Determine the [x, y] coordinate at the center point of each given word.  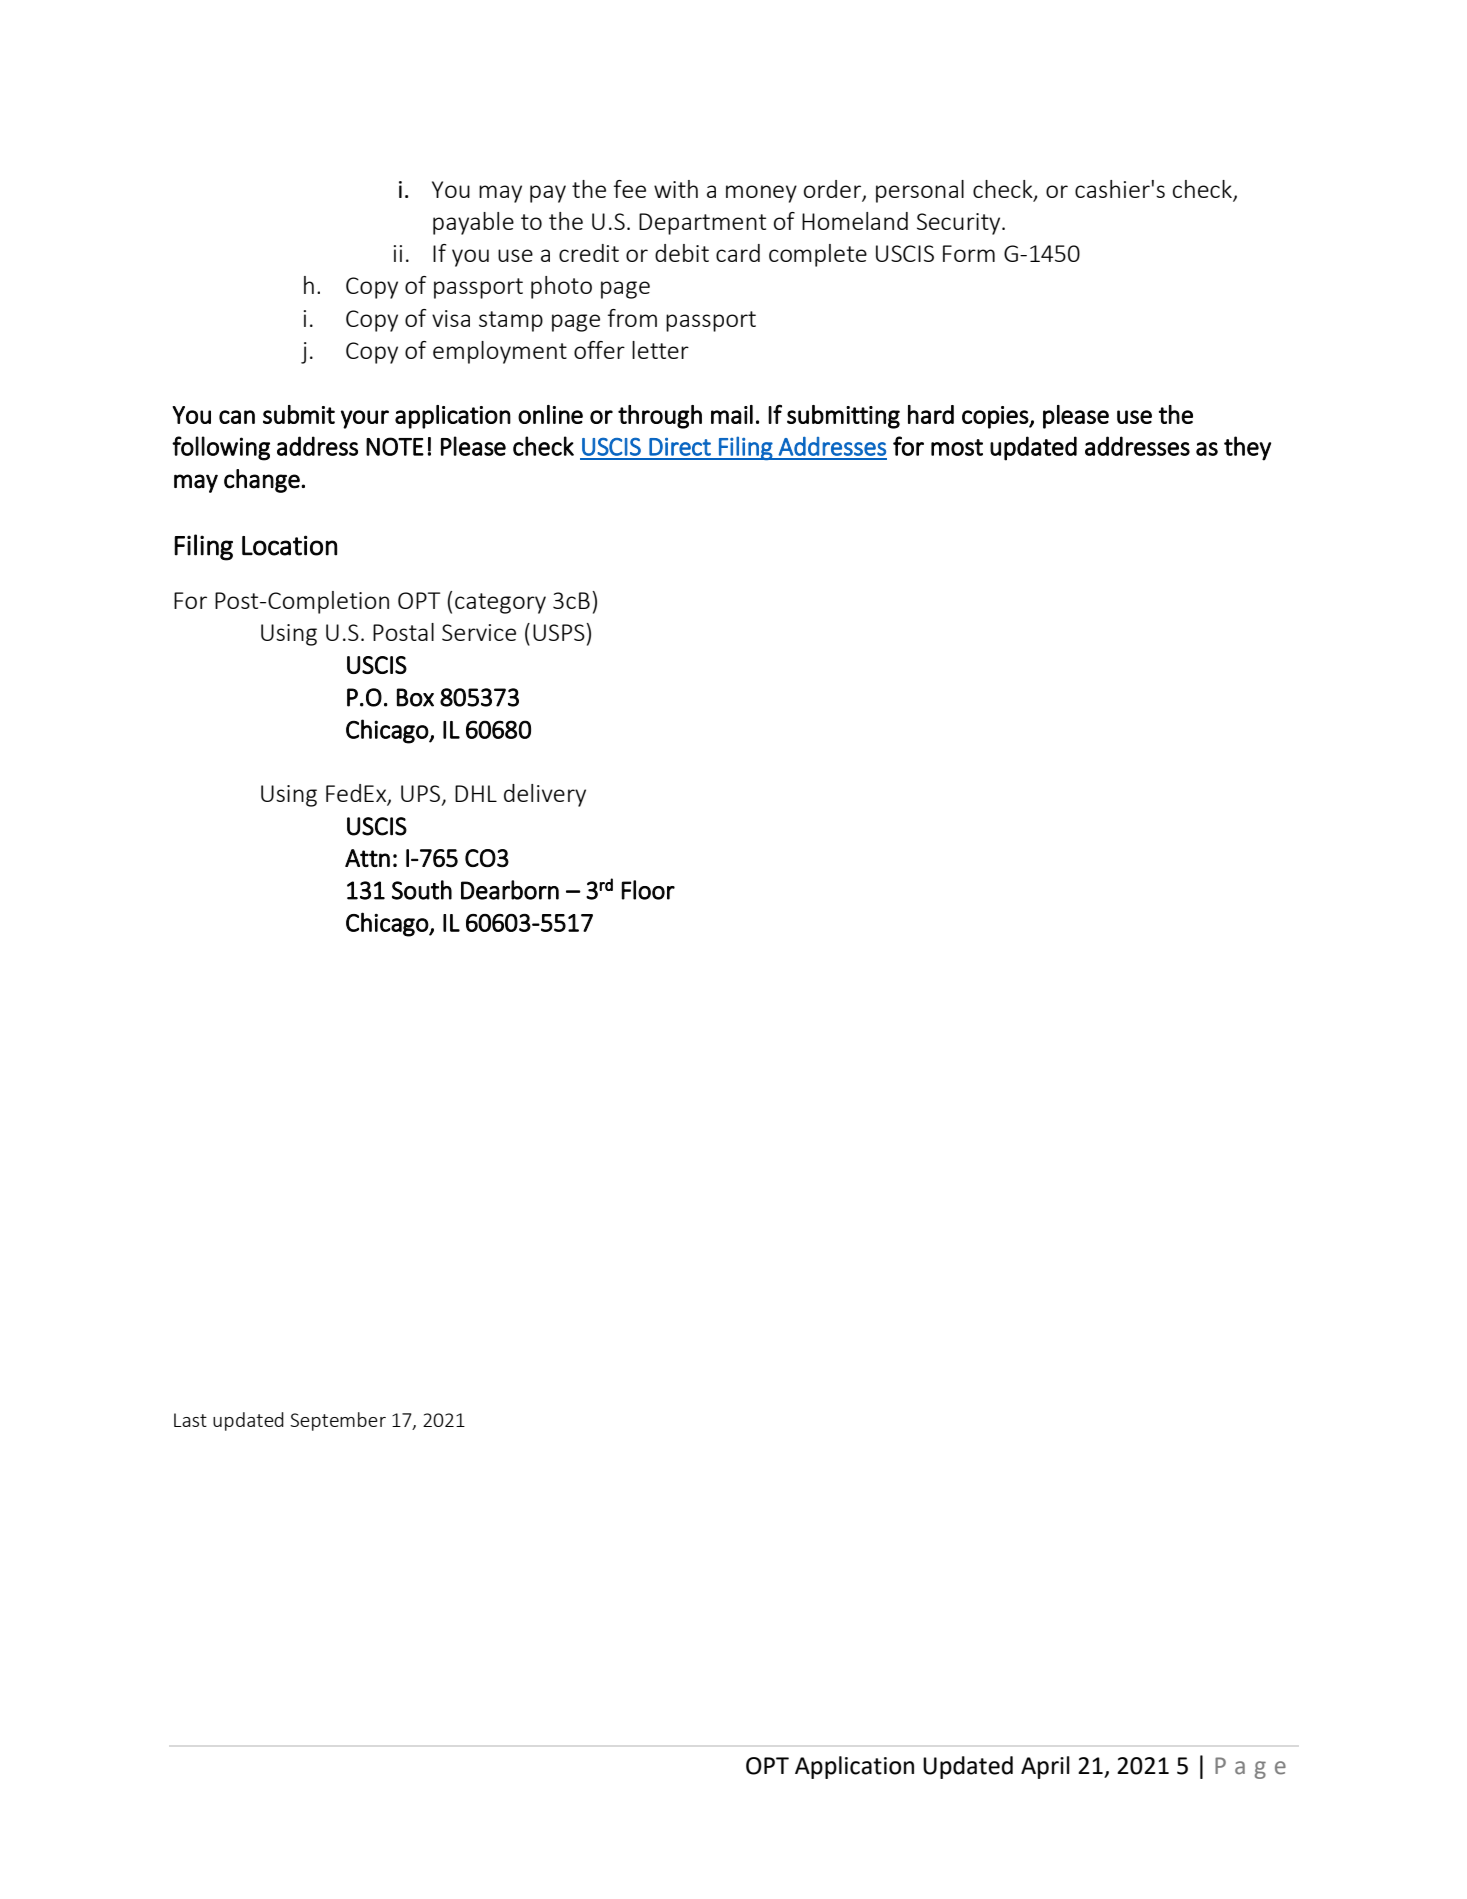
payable [473, 223]
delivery [545, 795]
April [1045, 1767]
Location [289, 545]
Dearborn [510, 890]
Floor [648, 890]
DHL [476, 793]
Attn [367, 858]
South [422, 890]
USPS [560, 632]
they [1247, 448]
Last [190, 1420]
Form [969, 253]
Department [702, 224]
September [338, 1421]
